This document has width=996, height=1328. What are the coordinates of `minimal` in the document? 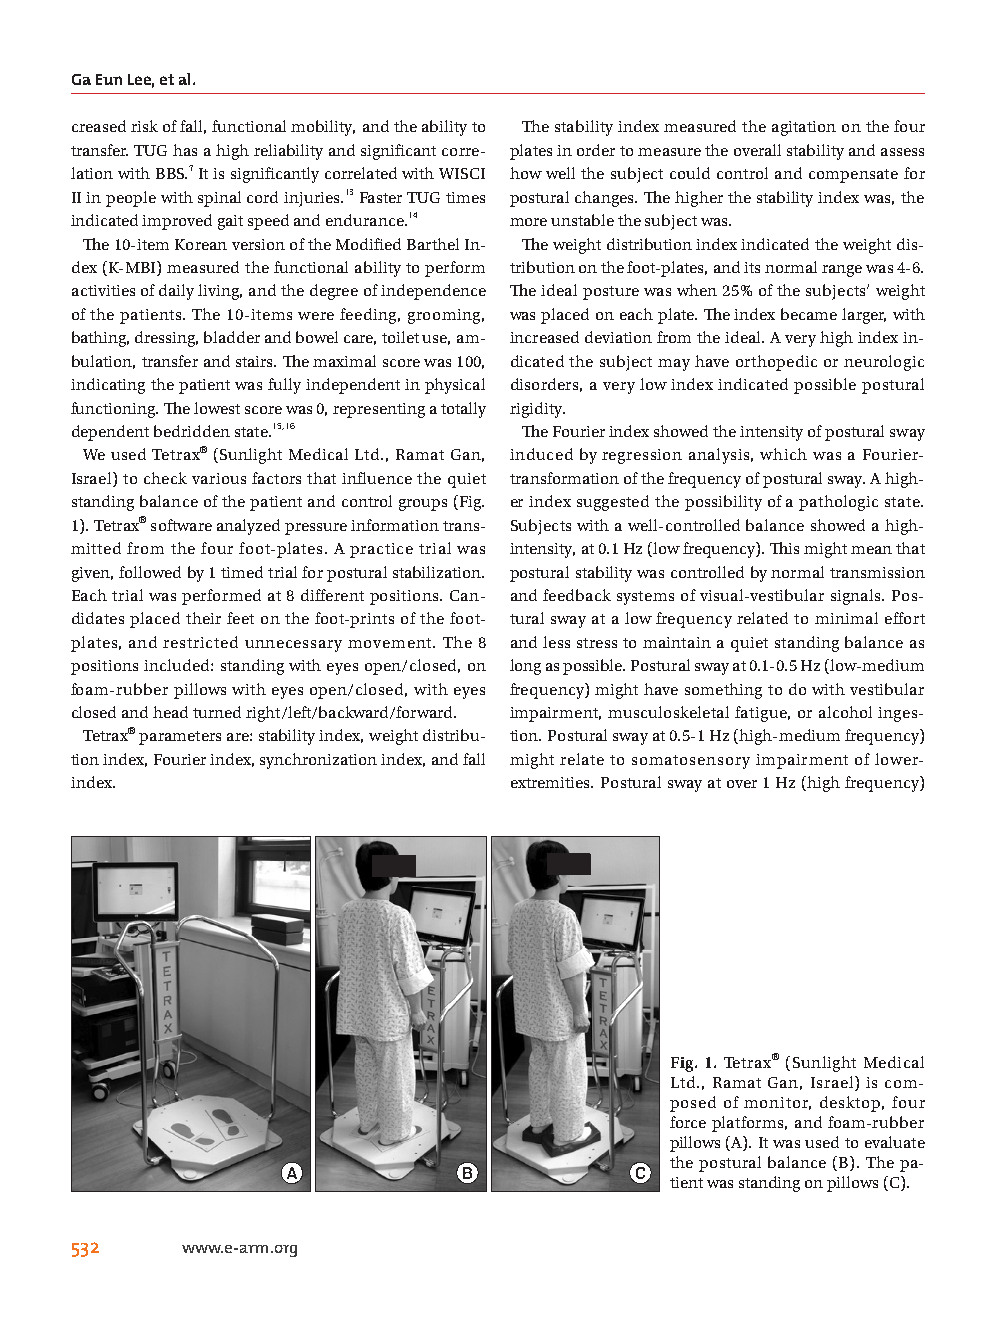 It's located at (846, 618).
